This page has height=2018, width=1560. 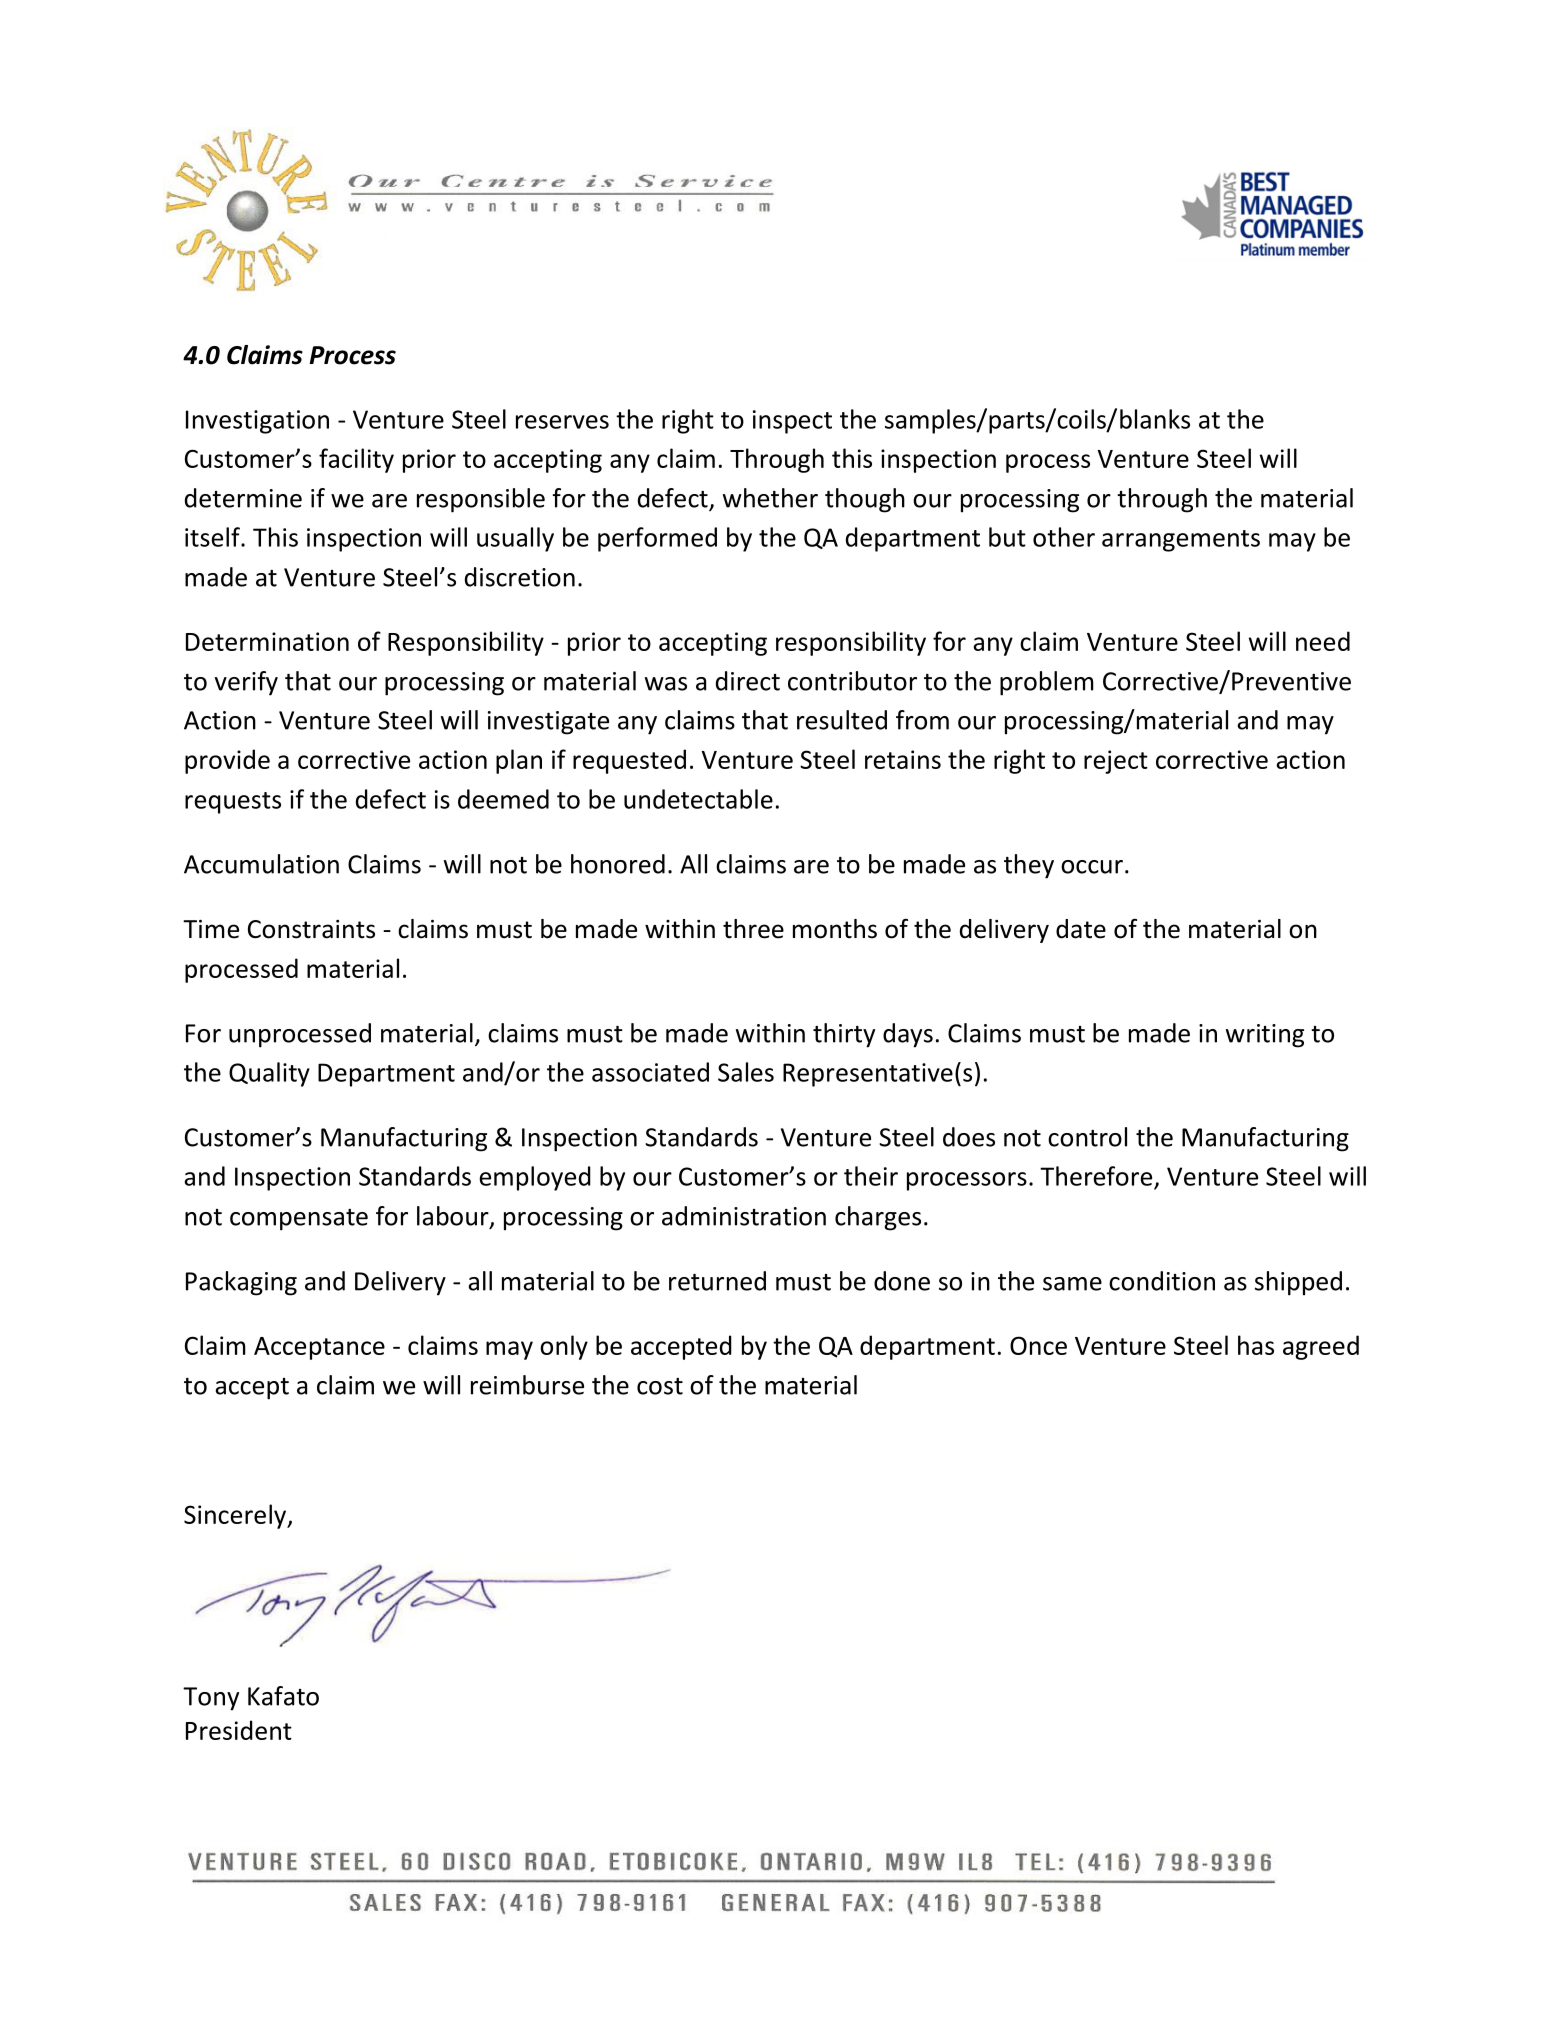 I want to click on Quality, so click(x=269, y=1074).
